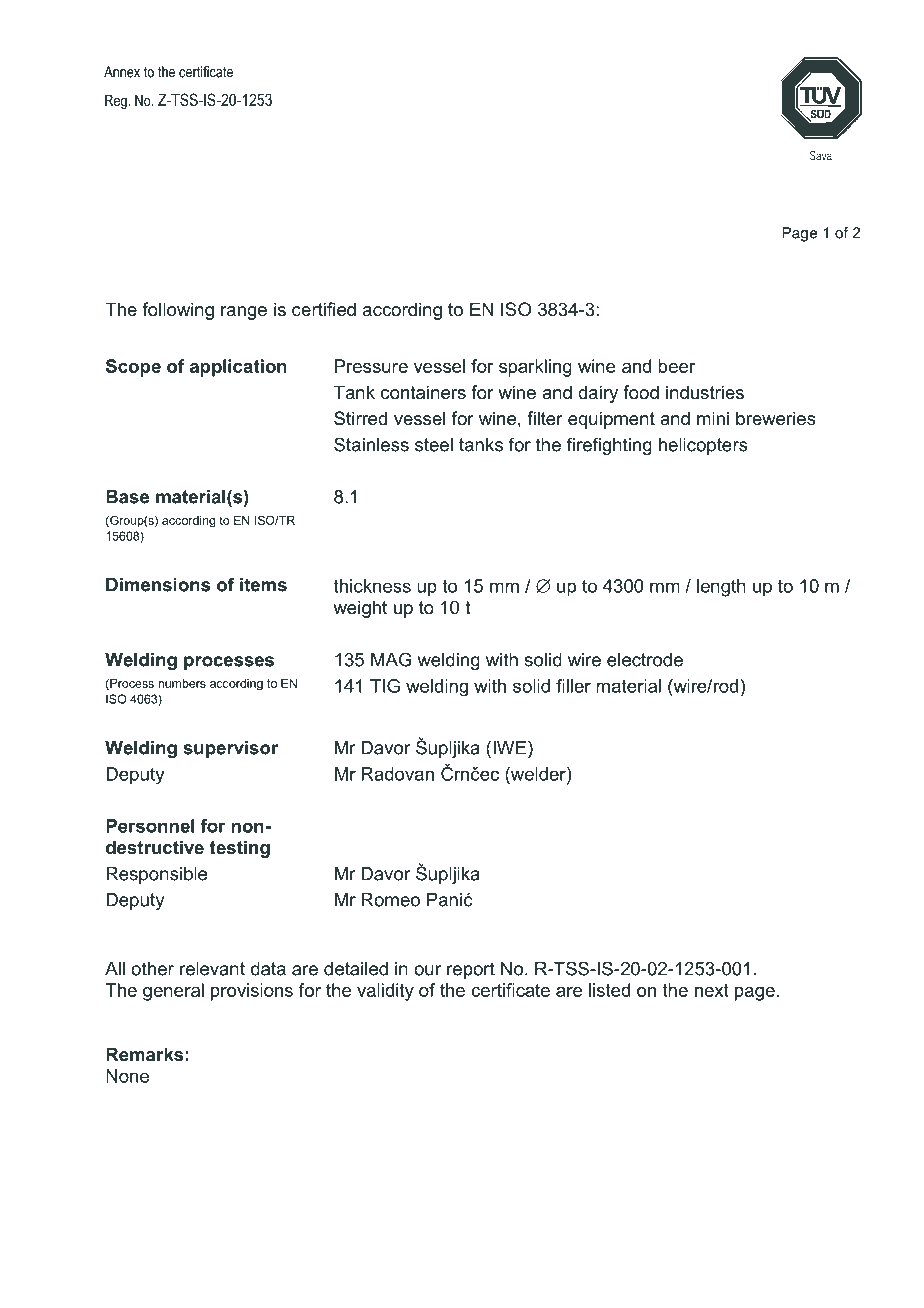 The image size is (924, 1308). Describe the element at coordinates (144, 1054) in the screenshot. I see `Remarks` at that location.
